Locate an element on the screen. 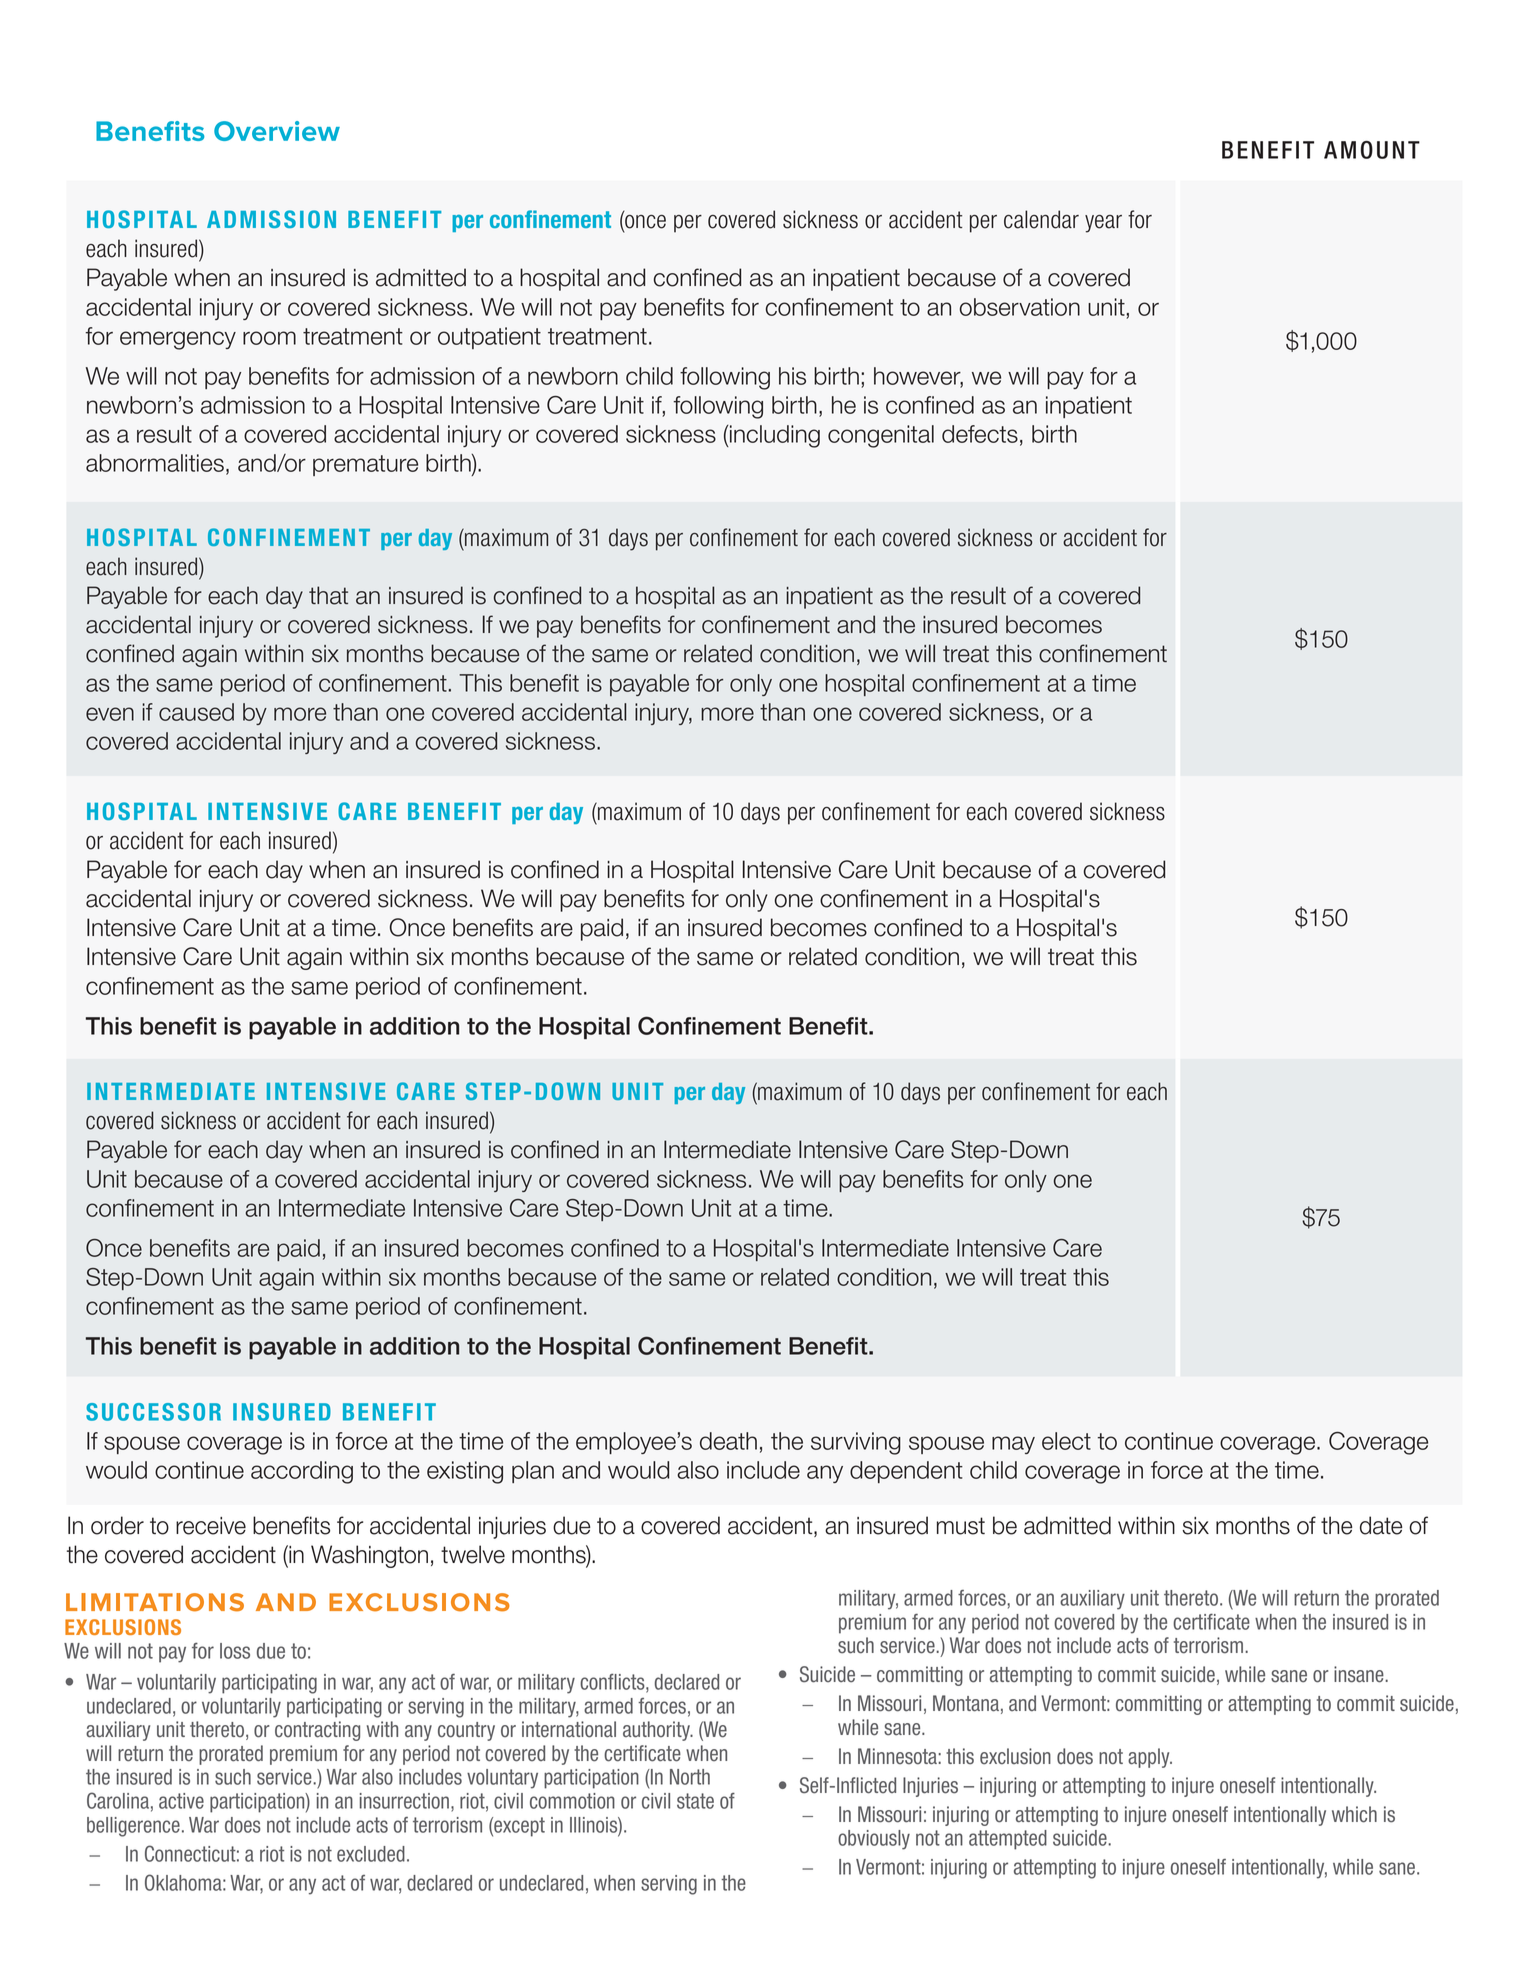  death is located at coordinates (728, 1441).
